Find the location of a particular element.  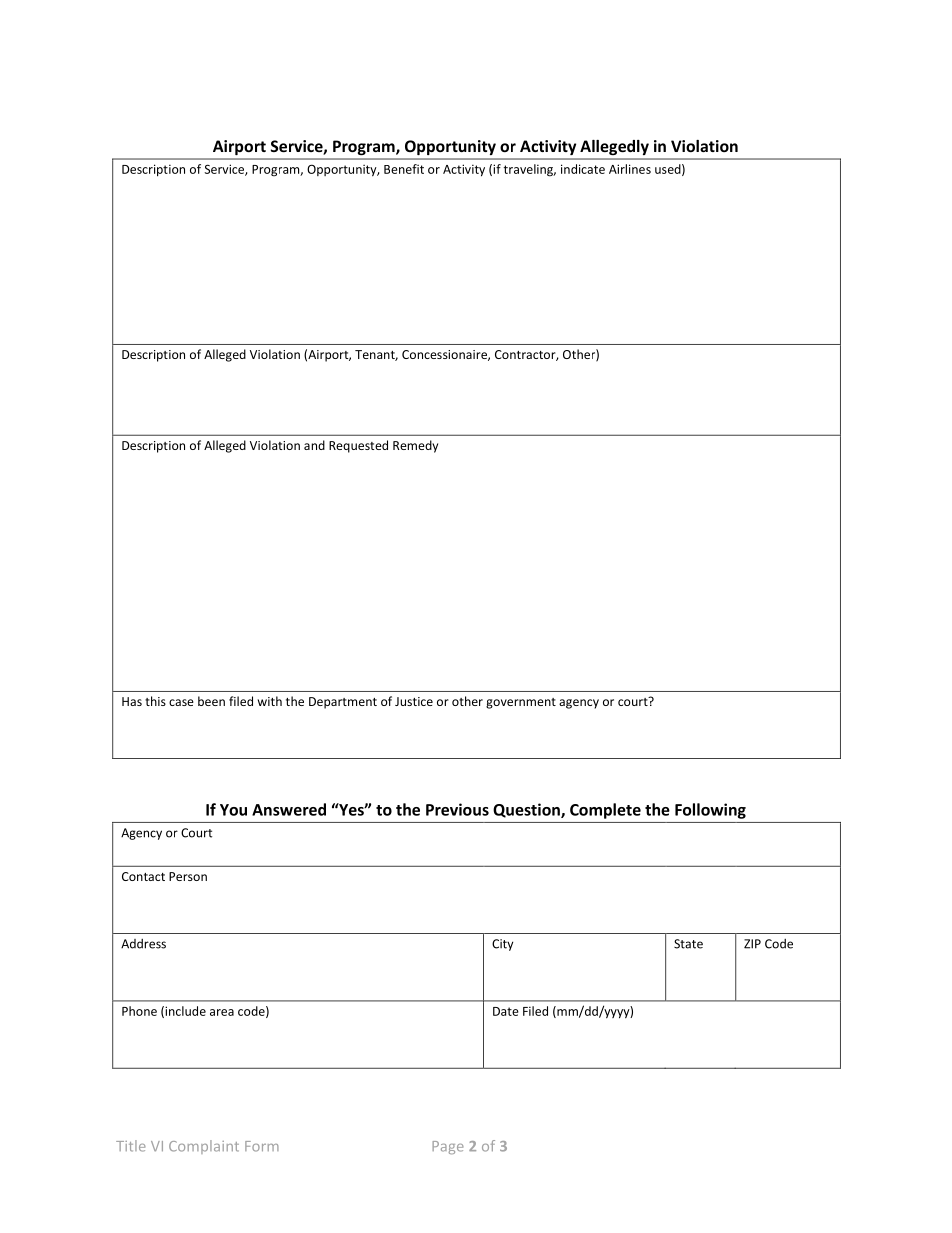

indicate is located at coordinates (583, 169).
